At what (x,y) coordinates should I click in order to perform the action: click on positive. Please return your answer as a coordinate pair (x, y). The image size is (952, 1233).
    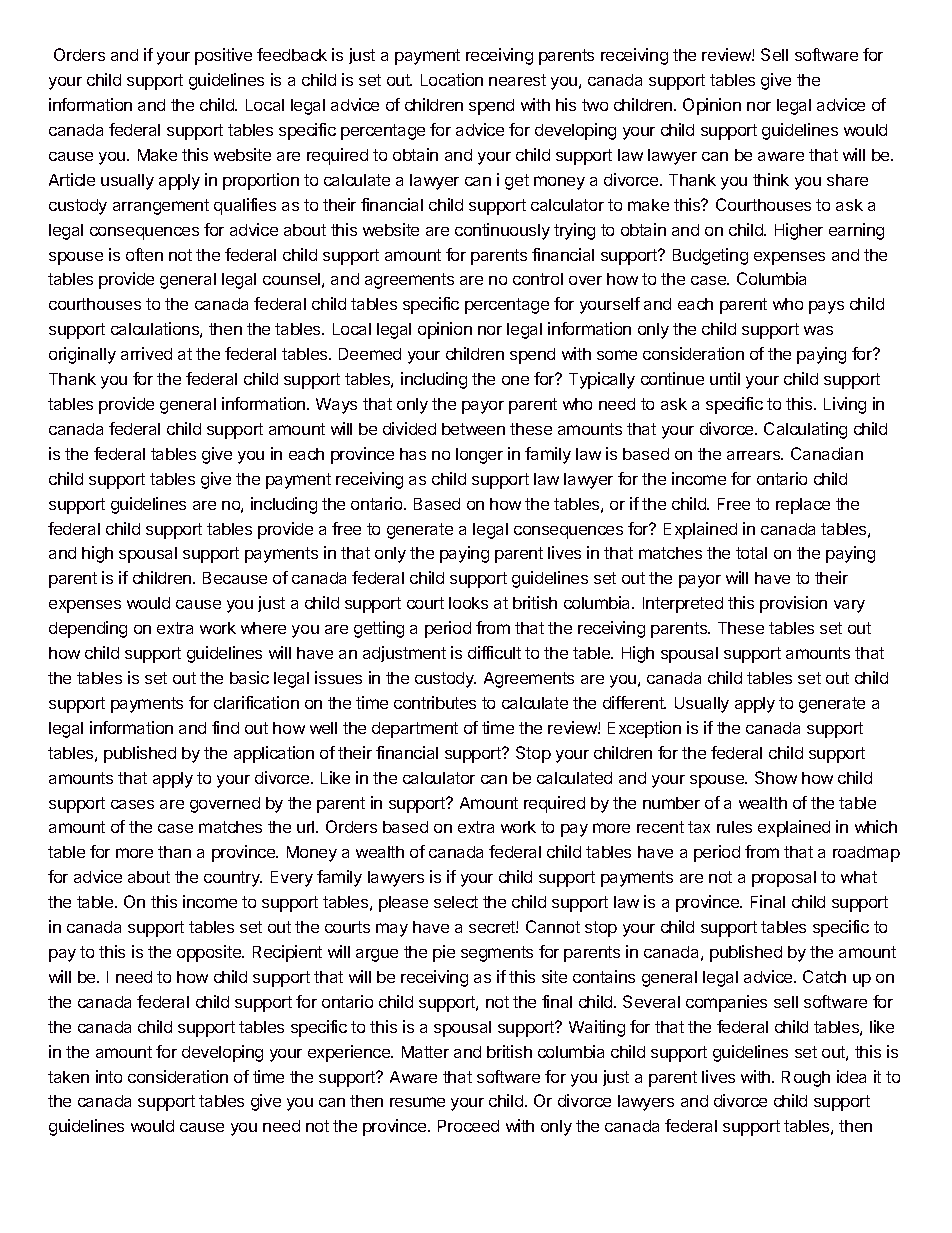
    Looking at the image, I should click on (223, 56).
